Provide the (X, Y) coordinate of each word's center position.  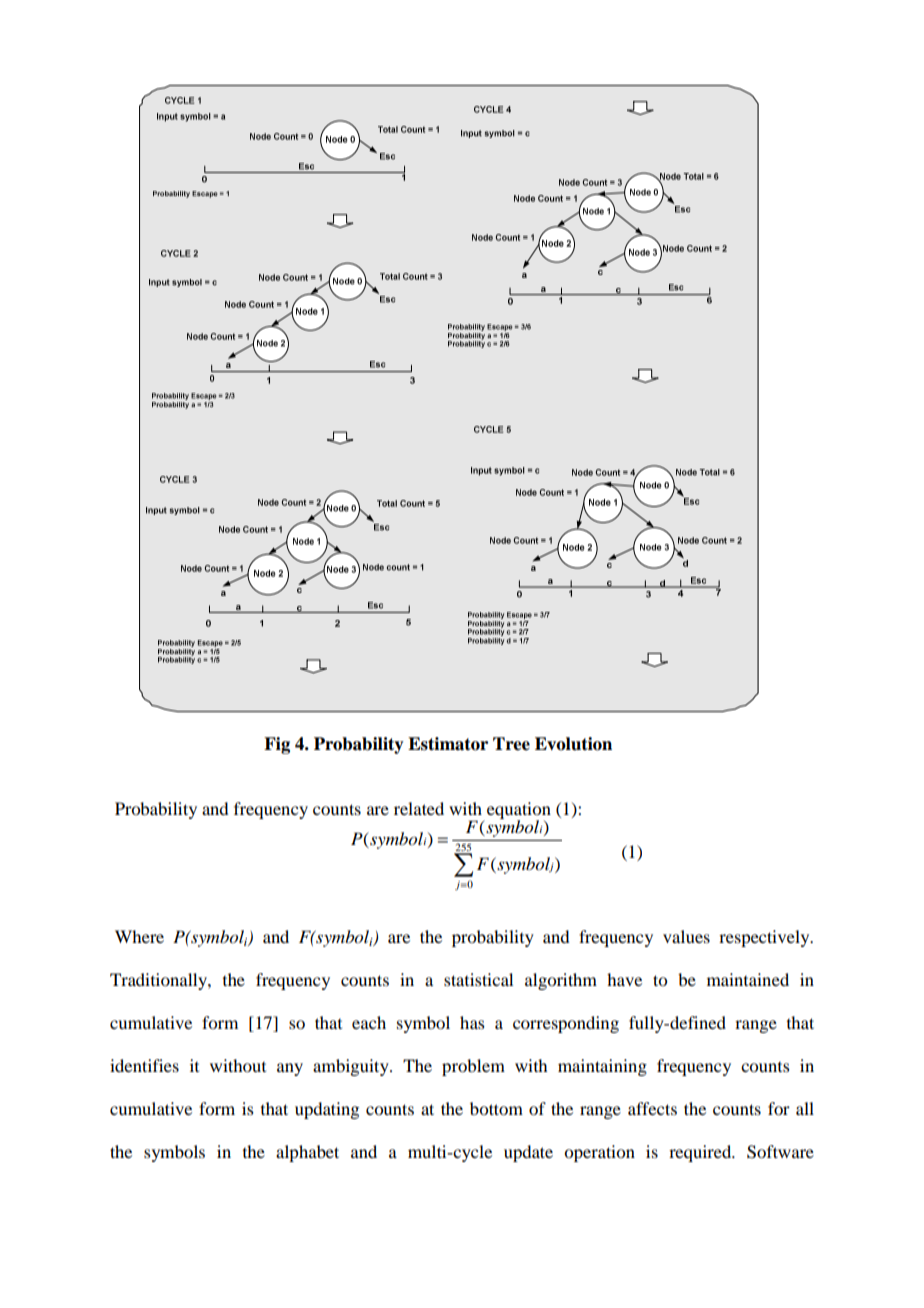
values (686, 936)
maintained (748, 979)
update (528, 1153)
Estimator (448, 744)
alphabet (307, 1153)
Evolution (573, 744)
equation (519, 811)
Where (139, 936)
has (472, 1022)
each (369, 1022)
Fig (277, 745)
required (701, 1153)
